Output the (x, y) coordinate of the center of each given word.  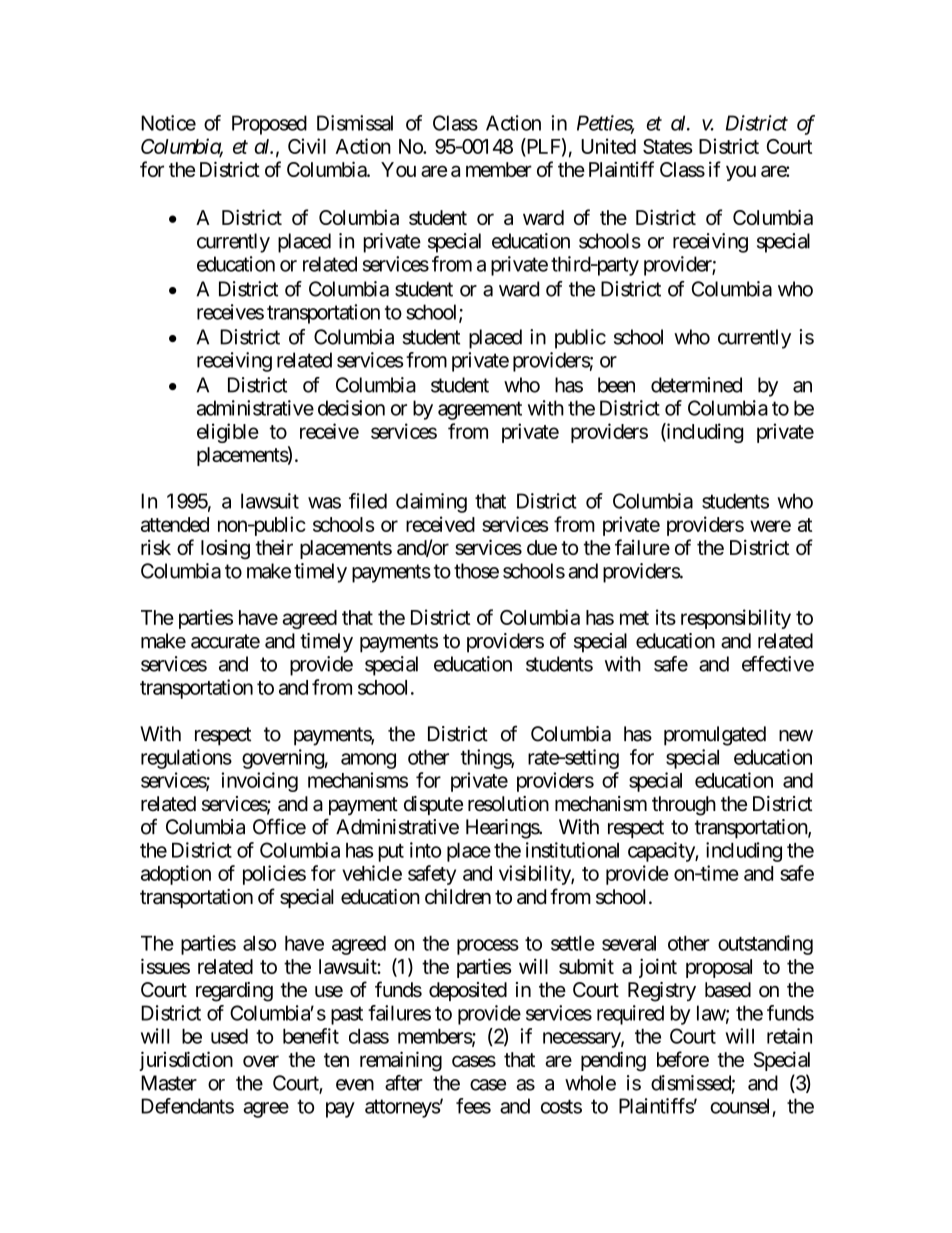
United (608, 146)
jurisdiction (186, 1061)
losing (225, 549)
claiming (431, 503)
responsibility (736, 619)
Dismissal (355, 123)
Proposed (269, 125)
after (404, 1083)
